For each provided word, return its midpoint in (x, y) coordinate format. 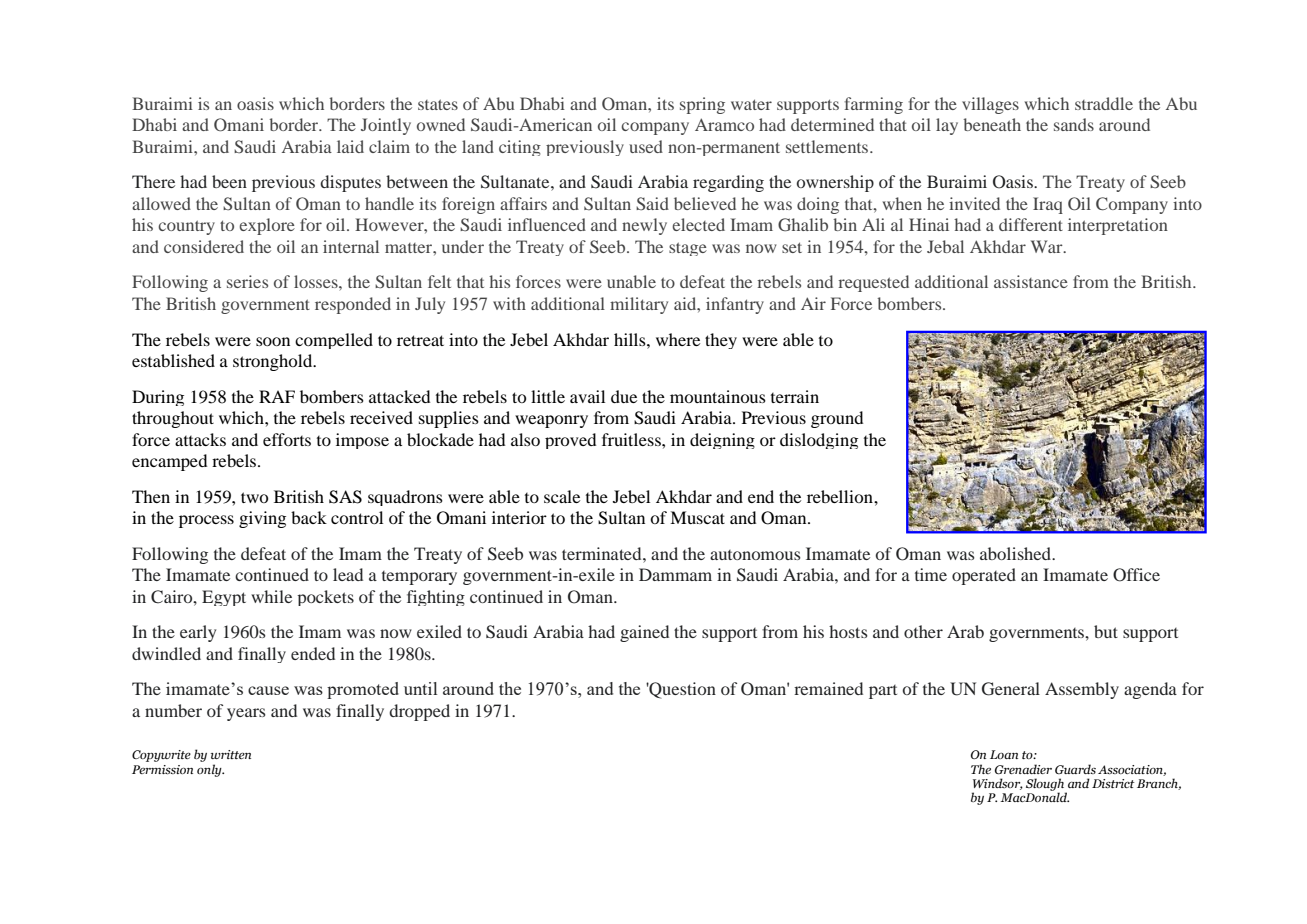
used (646, 146)
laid (350, 146)
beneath (992, 124)
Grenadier (1023, 769)
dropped (419, 712)
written (231, 754)
